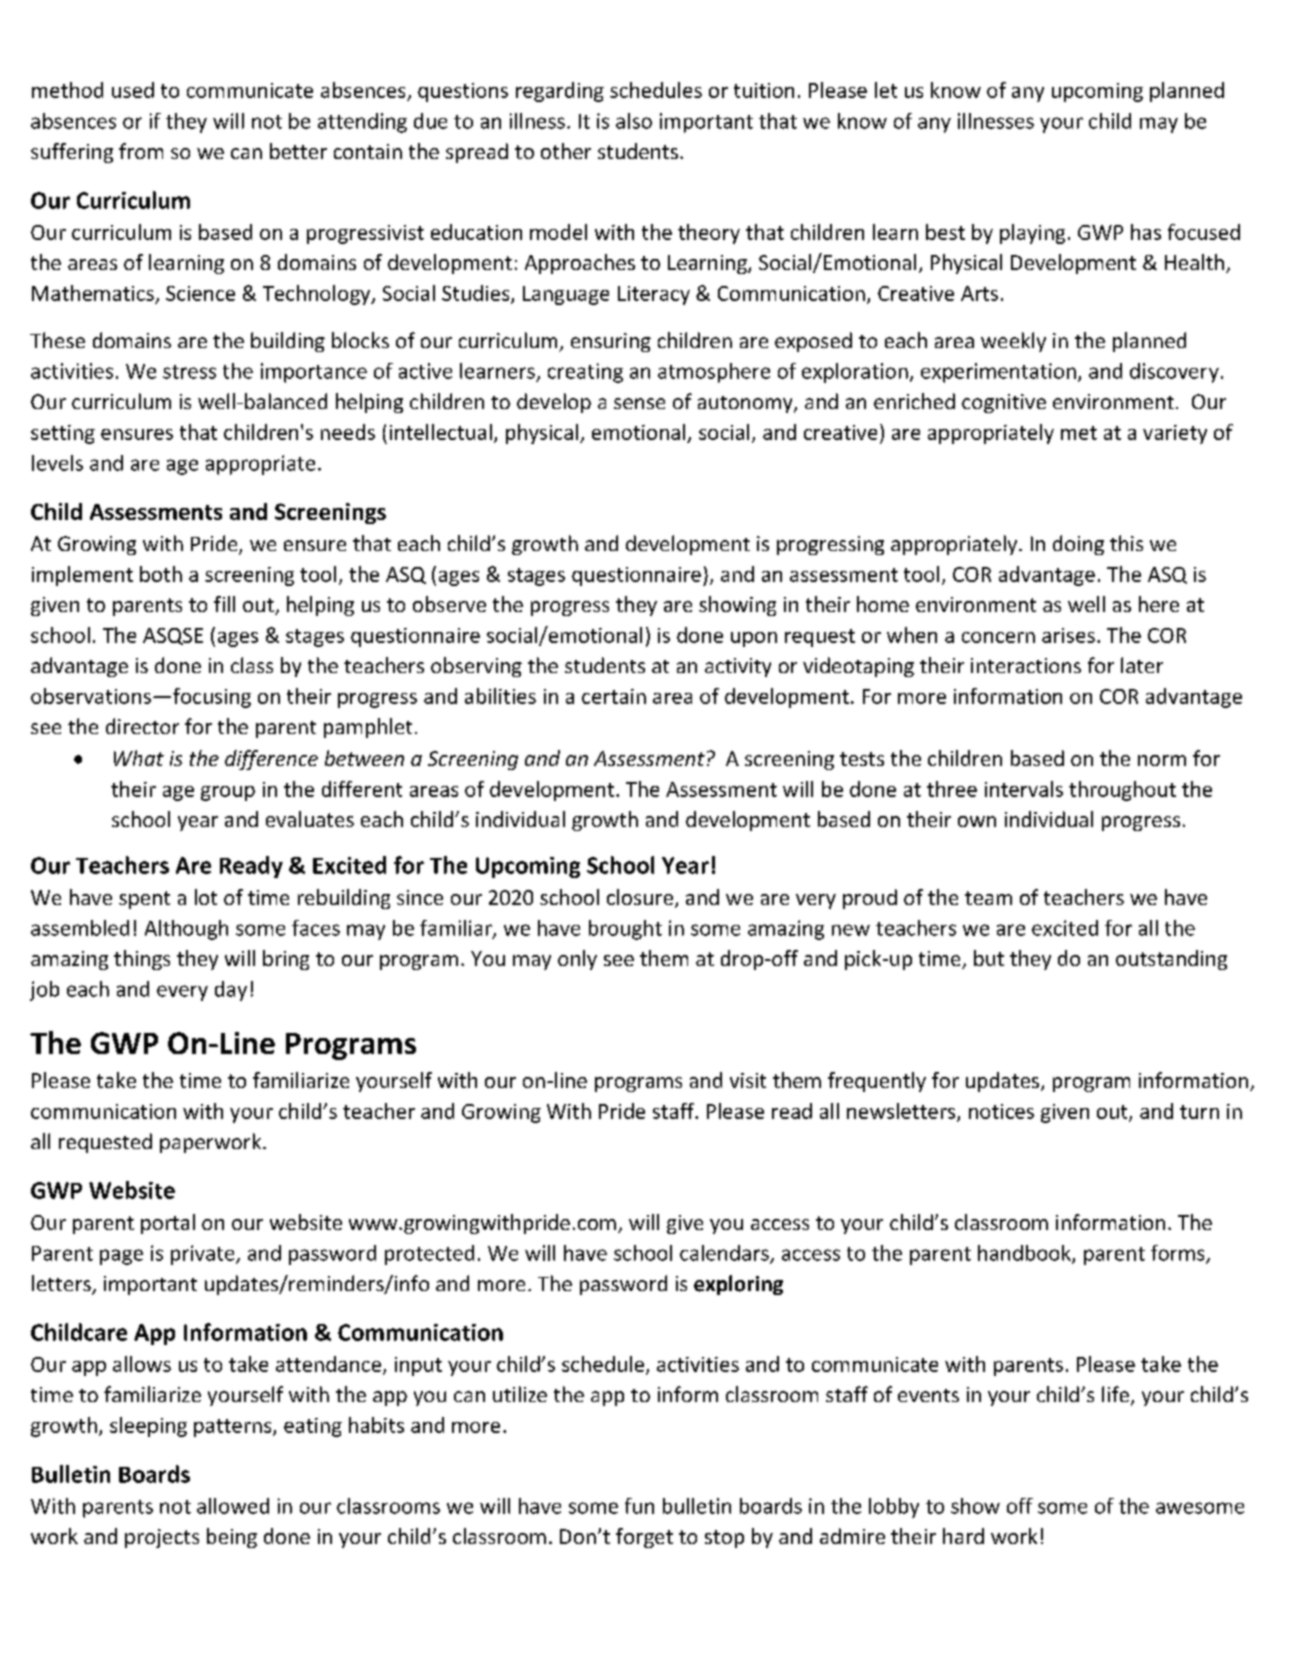 This screenshot has width=1290, height=1669. Describe the element at coordinates (228, 793) in the screenshot. I see `group` at that location.
